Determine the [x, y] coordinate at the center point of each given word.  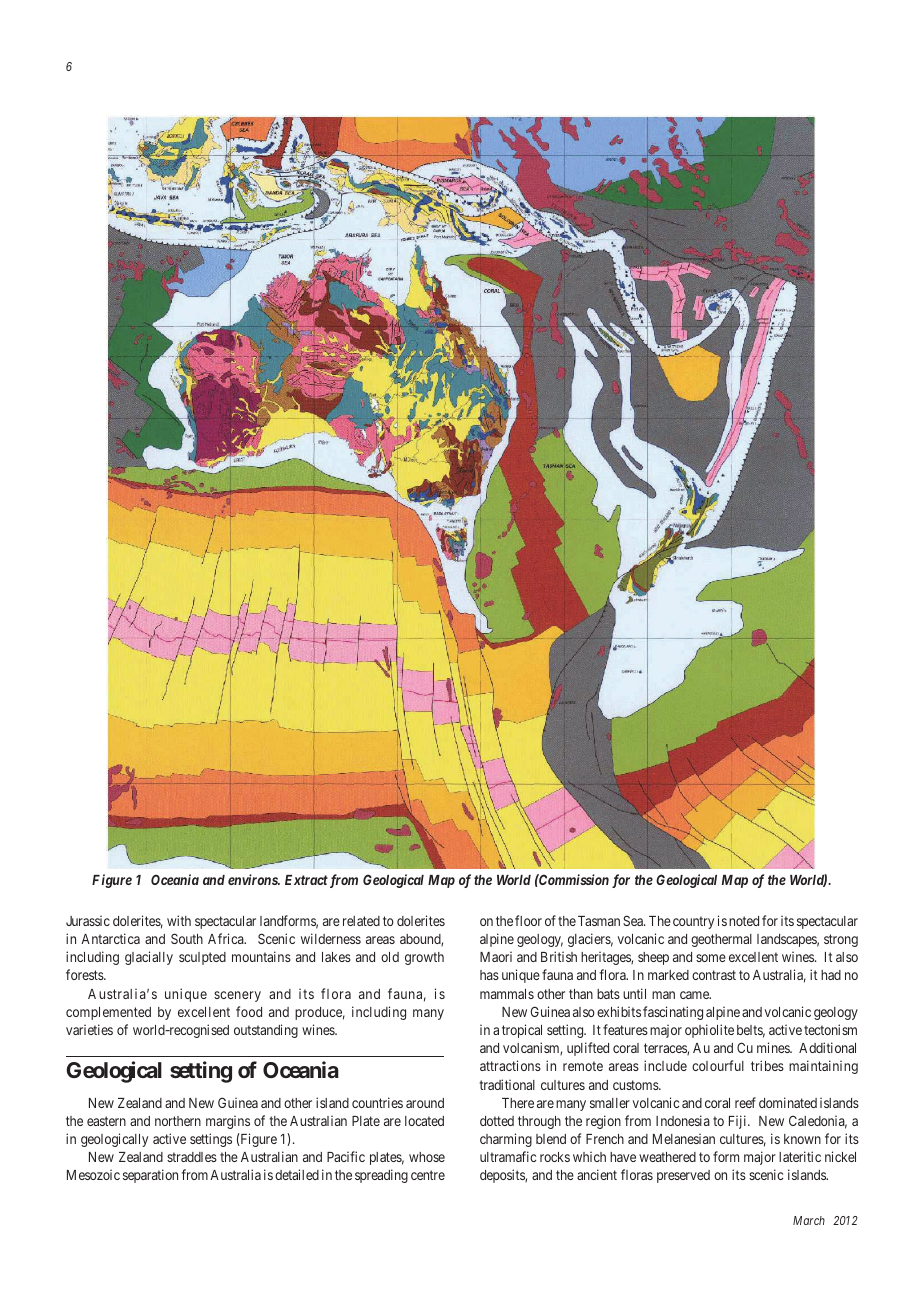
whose [427, 1157]
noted [744, 921]
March [809, 1220]
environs [253, 879]
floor [528, 920]
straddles [192, 1157]
